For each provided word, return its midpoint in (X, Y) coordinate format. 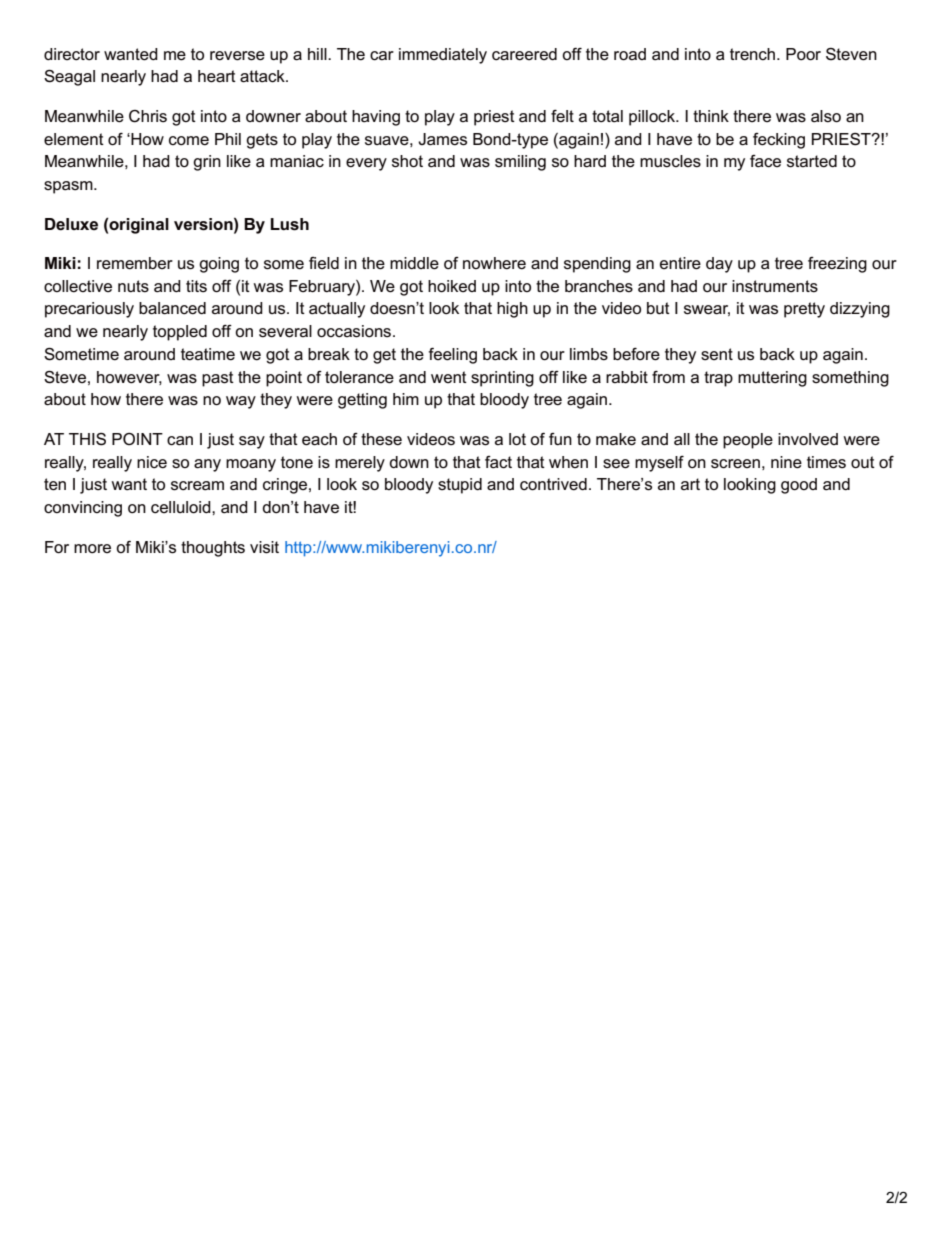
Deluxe (71, 224)
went (449, 377)
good (799, 486)
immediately (443, 56)
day (719, 265)
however (129, 378)
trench (754, 54)
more (92, 548)
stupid (460, 486)
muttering (772, 379)
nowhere (494, 263)
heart (217, 76)
